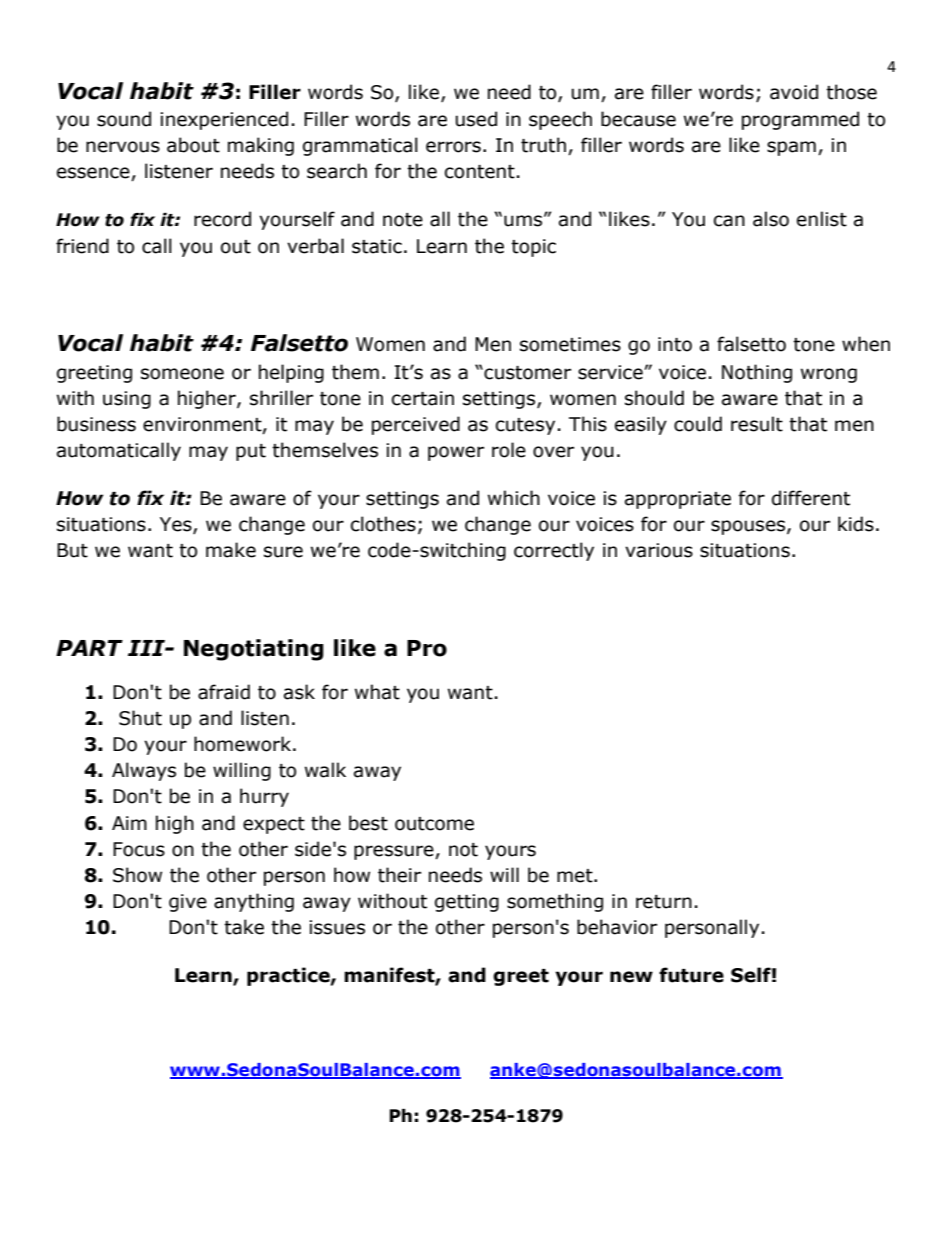 The image size is (952, 1233). Describe the element at coordinates (377, 692) in the image. I see `what` at that location.
